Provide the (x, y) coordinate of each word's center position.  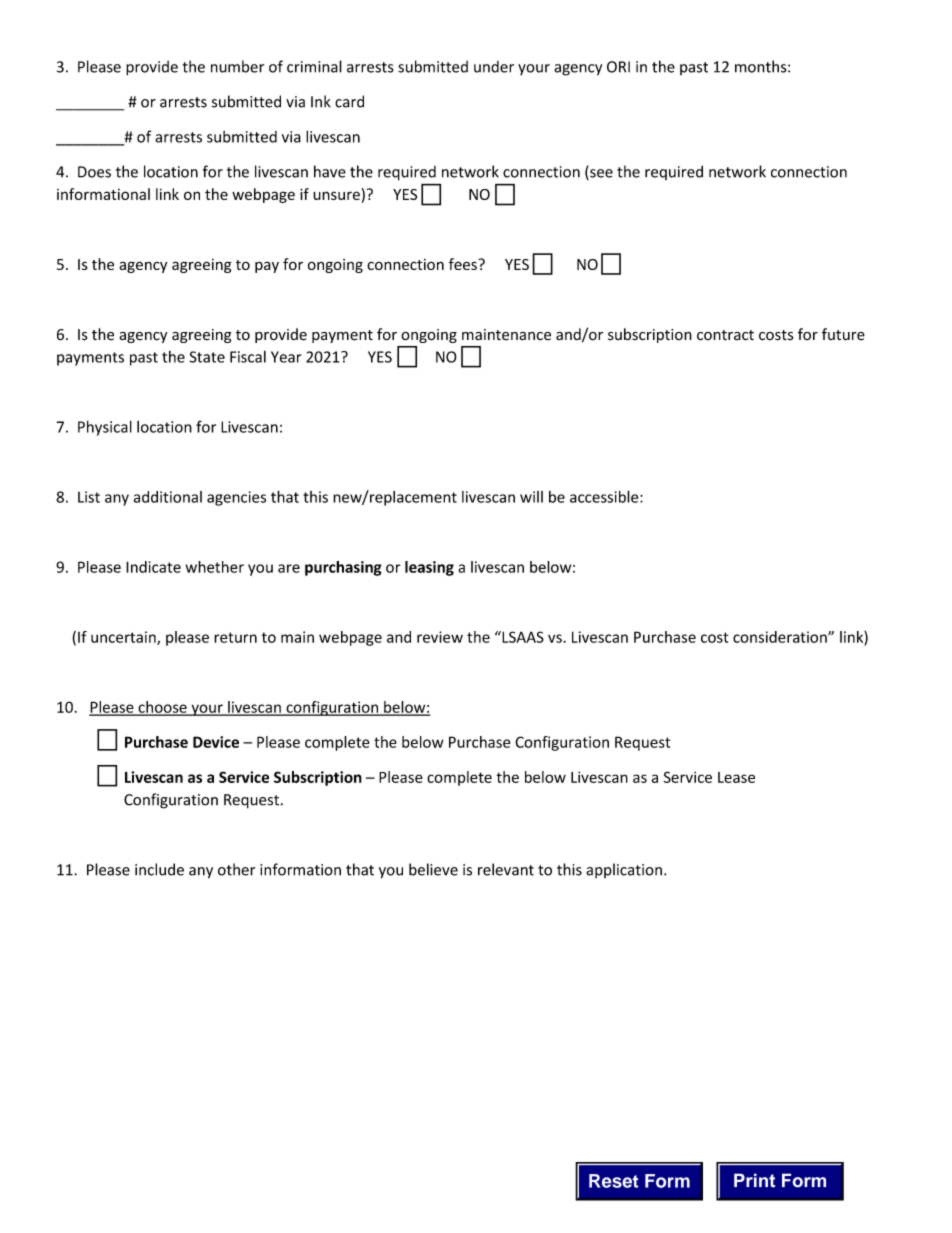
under (494, 67)
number (237, 66)
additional (168, 497)
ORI (618, 67)
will (531, 497)
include (159, 869)
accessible (605, 497)
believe (433, 869)
